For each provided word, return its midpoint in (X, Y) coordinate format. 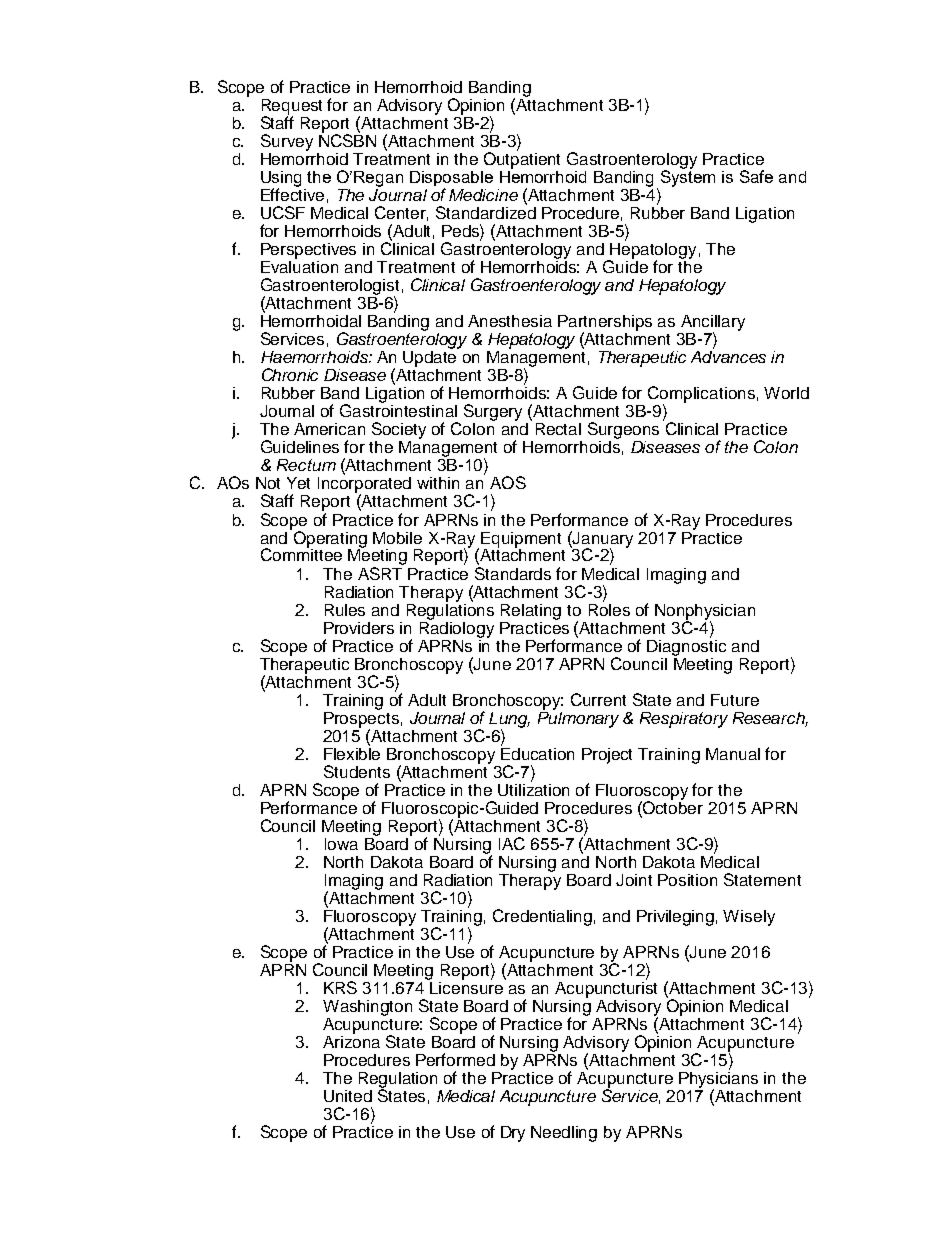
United (348, 1096)
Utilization (533, 788)
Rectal (558, 429)
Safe (756, 176)
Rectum (306, 465)
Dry (513, 1134)
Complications (701, 395)
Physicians (718, 1079)
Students (357, 771)
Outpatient (522, 159)
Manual (733, 754)
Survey (287, 142)
